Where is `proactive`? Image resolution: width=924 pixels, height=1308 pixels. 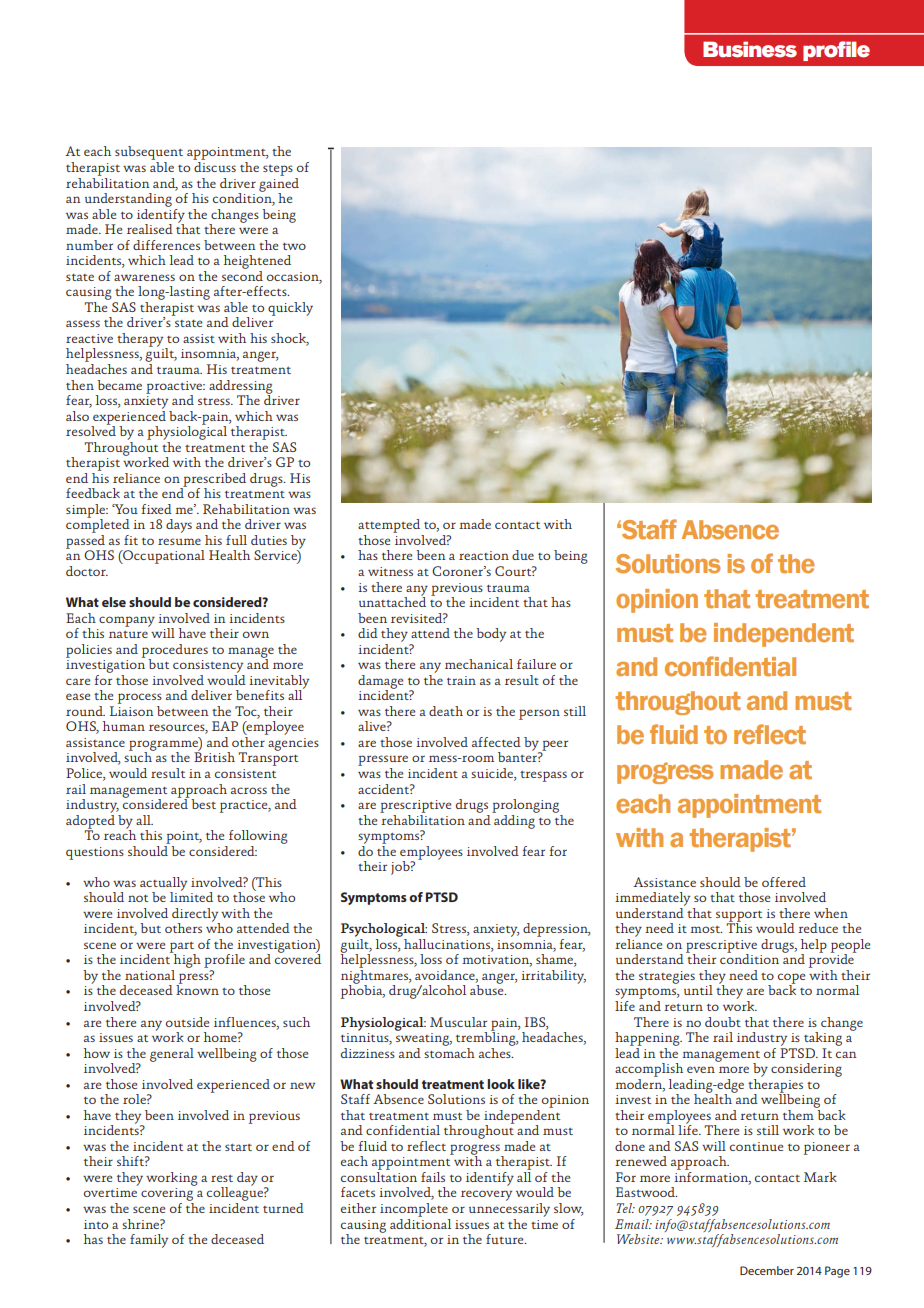 proactive is located at coordinates (175, 388).
